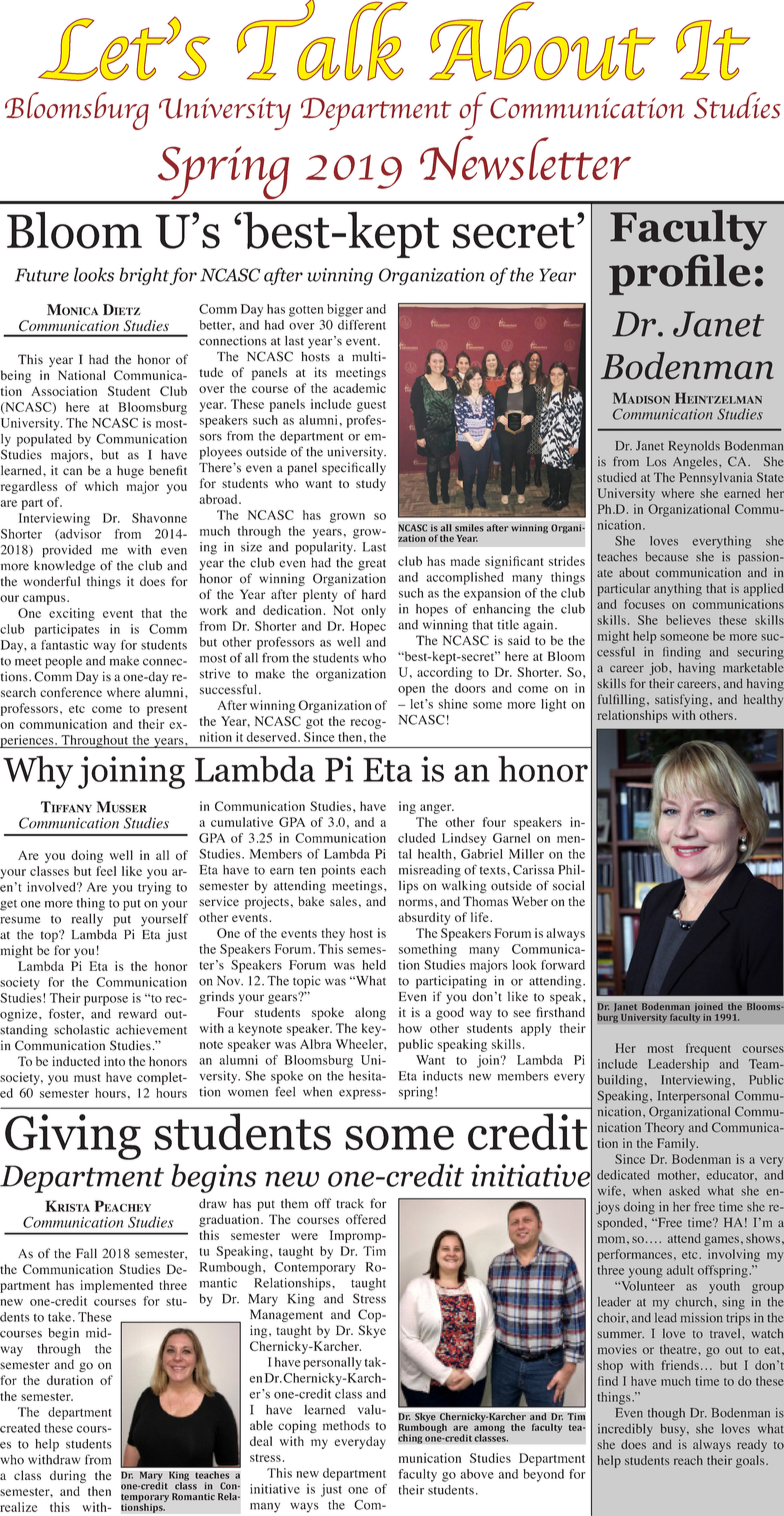 Image resolution: width=784 pixels, height=1516 pixels. I want to click on during, so click(68, 1476).
